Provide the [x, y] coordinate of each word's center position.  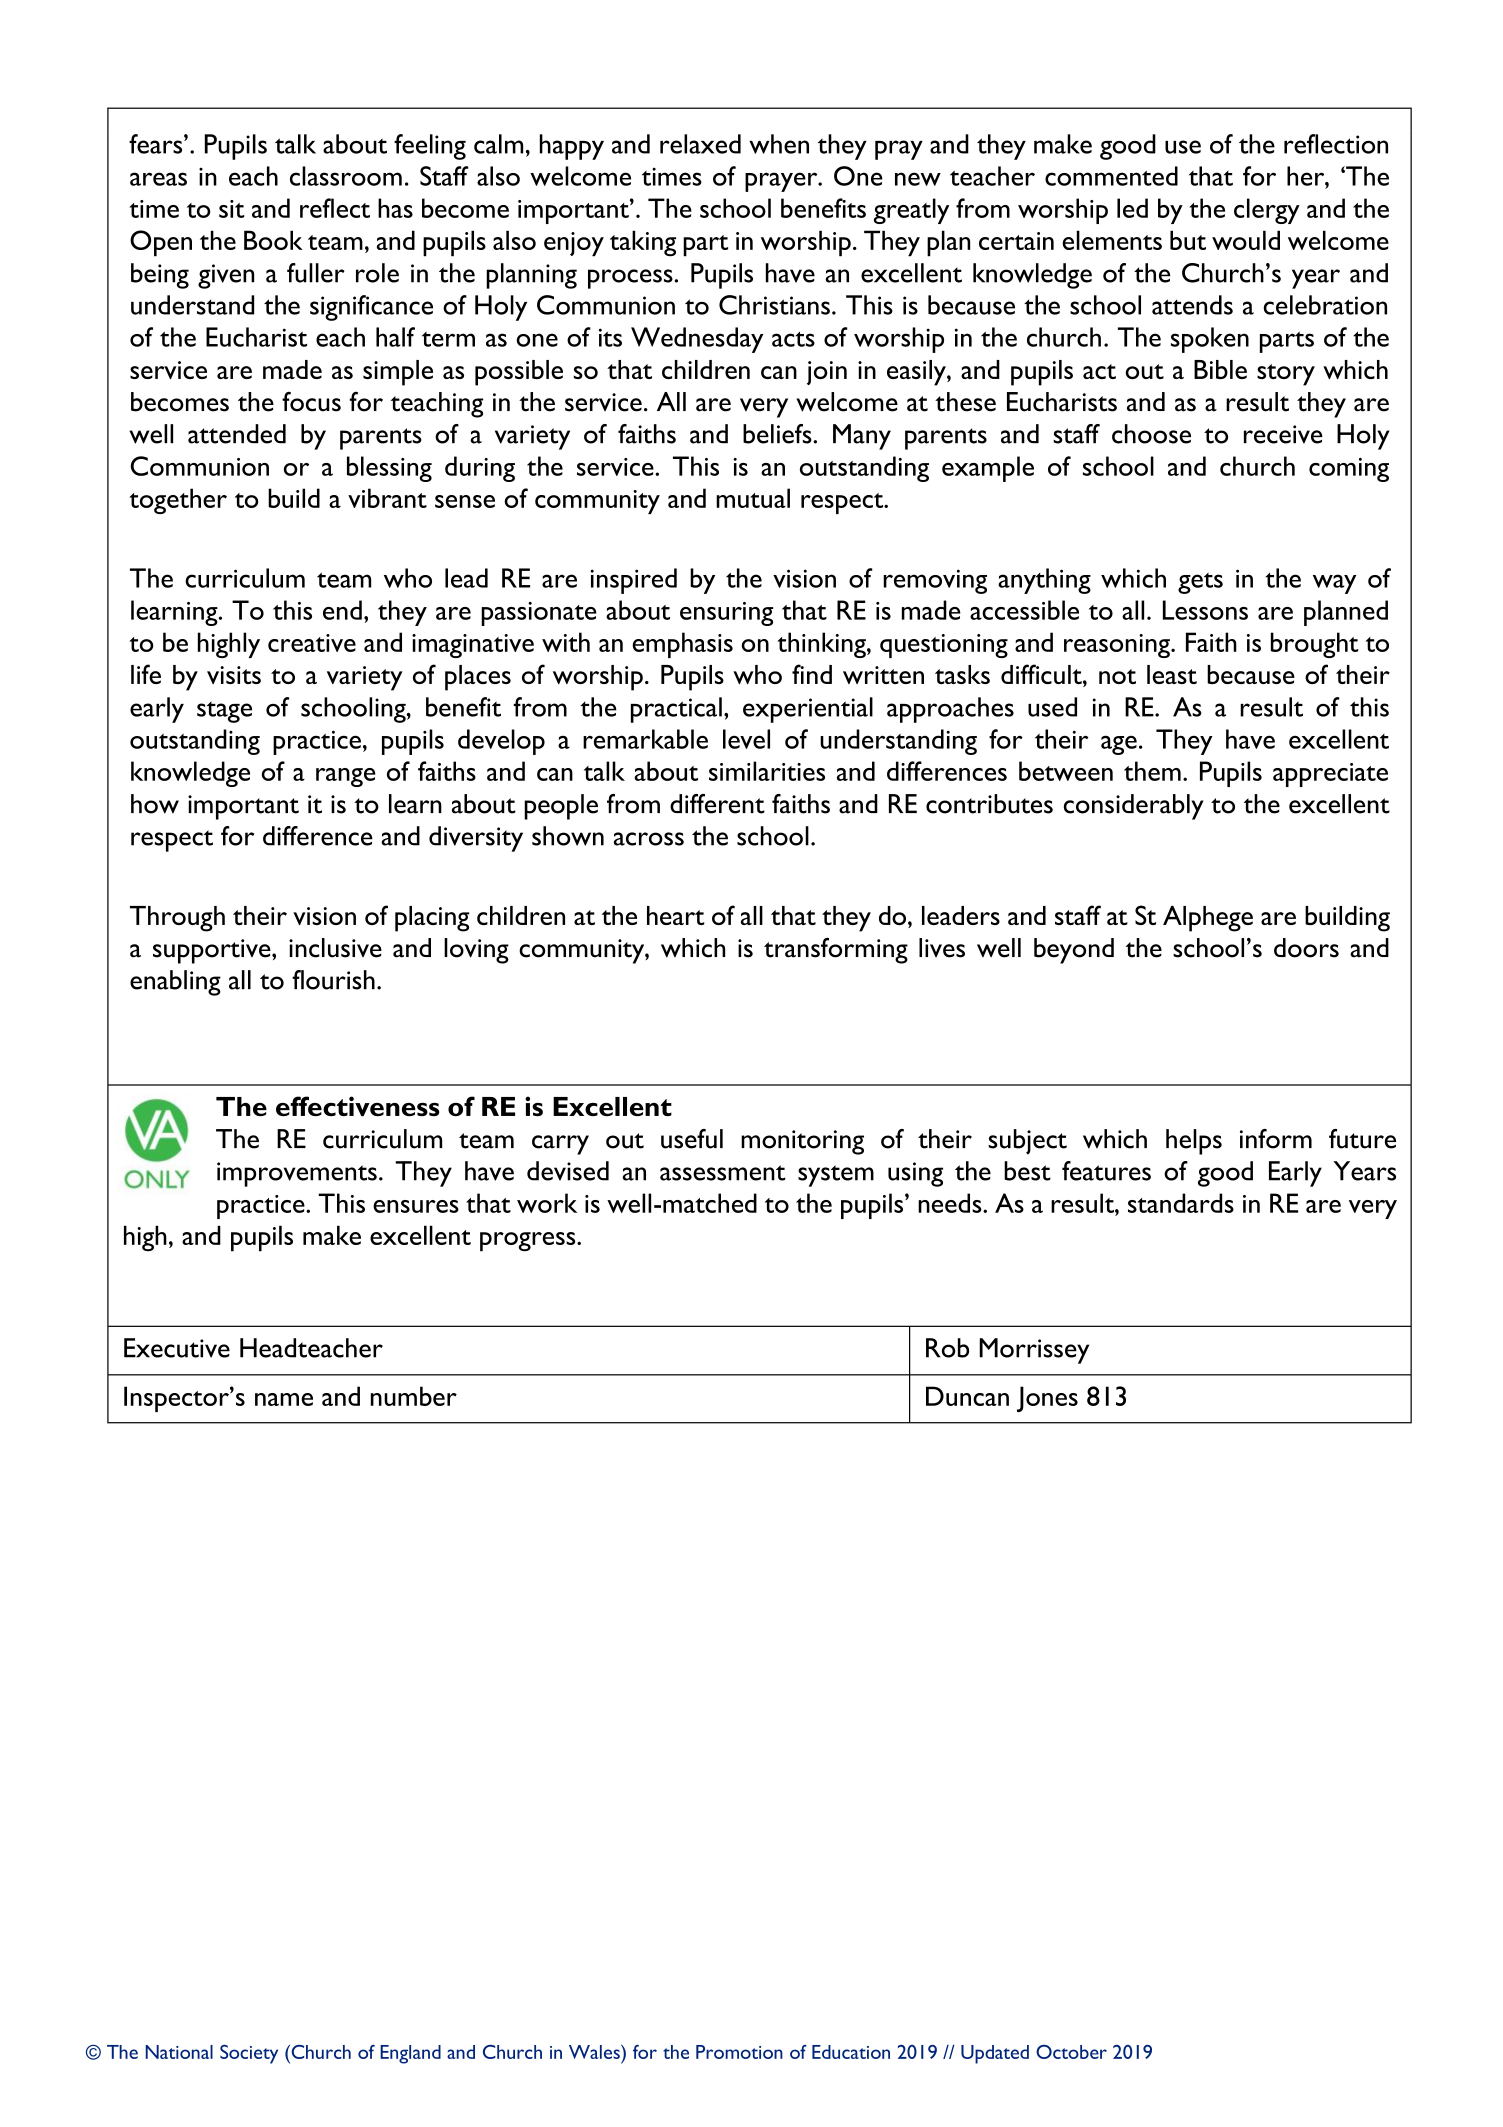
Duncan [967, 1396]
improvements [297, 1174]
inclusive [335, 948]
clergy [1267, 211]
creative [312, 643]
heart [676, 915]
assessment [723, 1173]
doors [1306, 948]
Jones [1047, 1399]
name [284, 1399]
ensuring [726, 614]
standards [1181, 1203]
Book [273, 240]
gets [1200, 583]
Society [249, 2054]
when [779, 144]
